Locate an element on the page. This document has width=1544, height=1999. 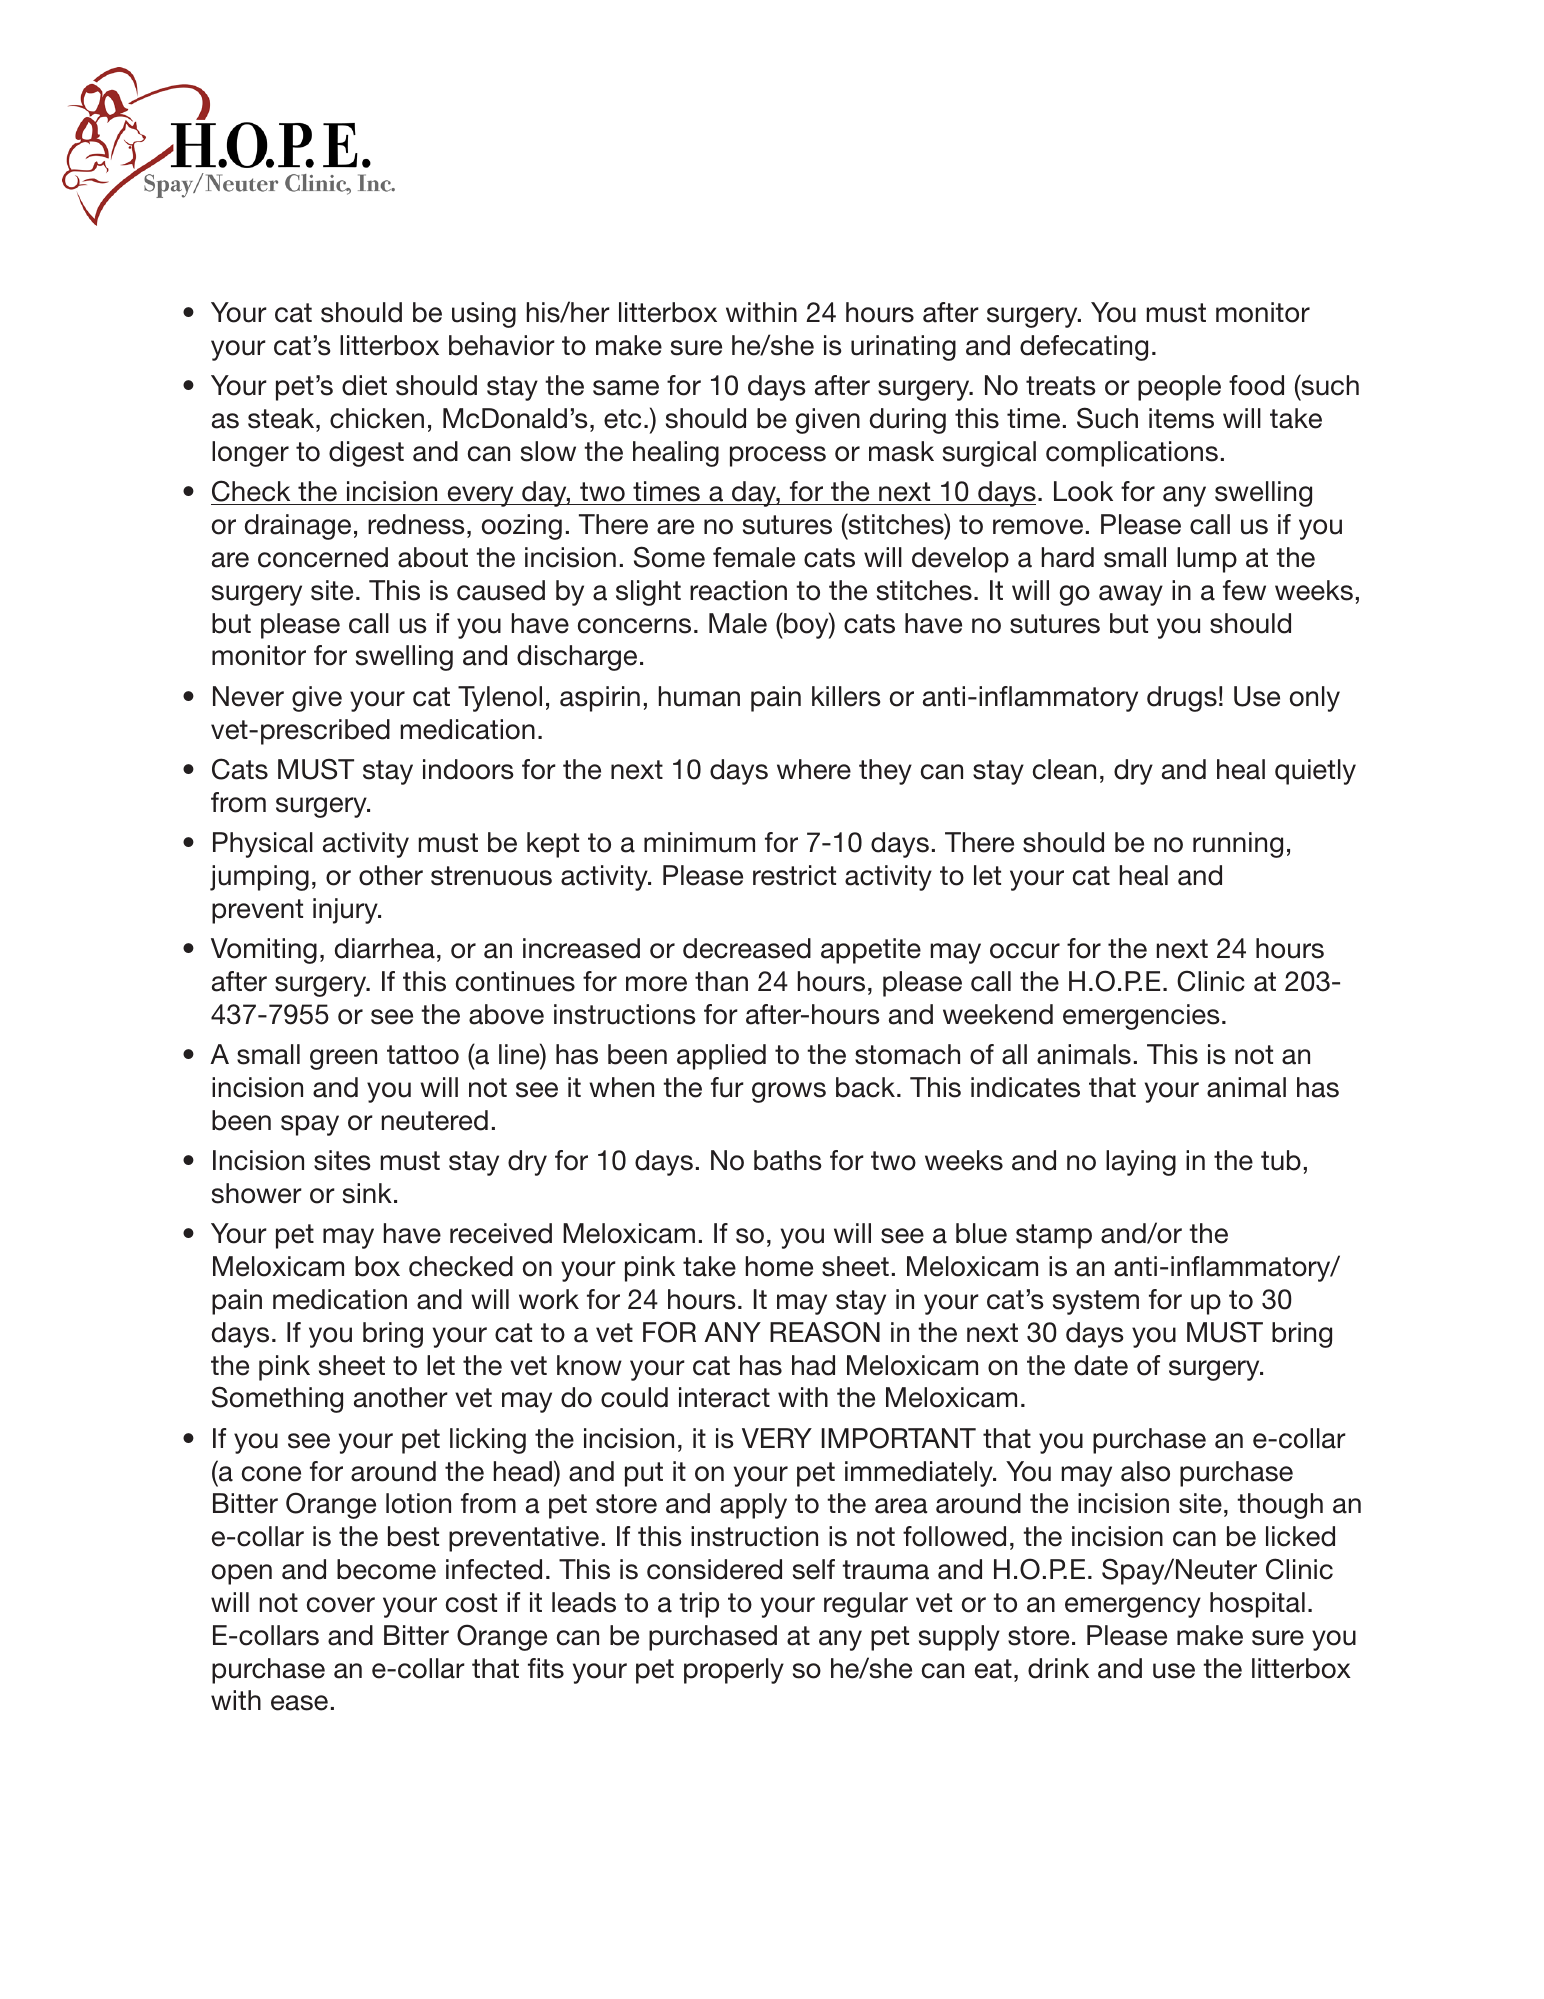
running is located at coordinates (1238, 845).
